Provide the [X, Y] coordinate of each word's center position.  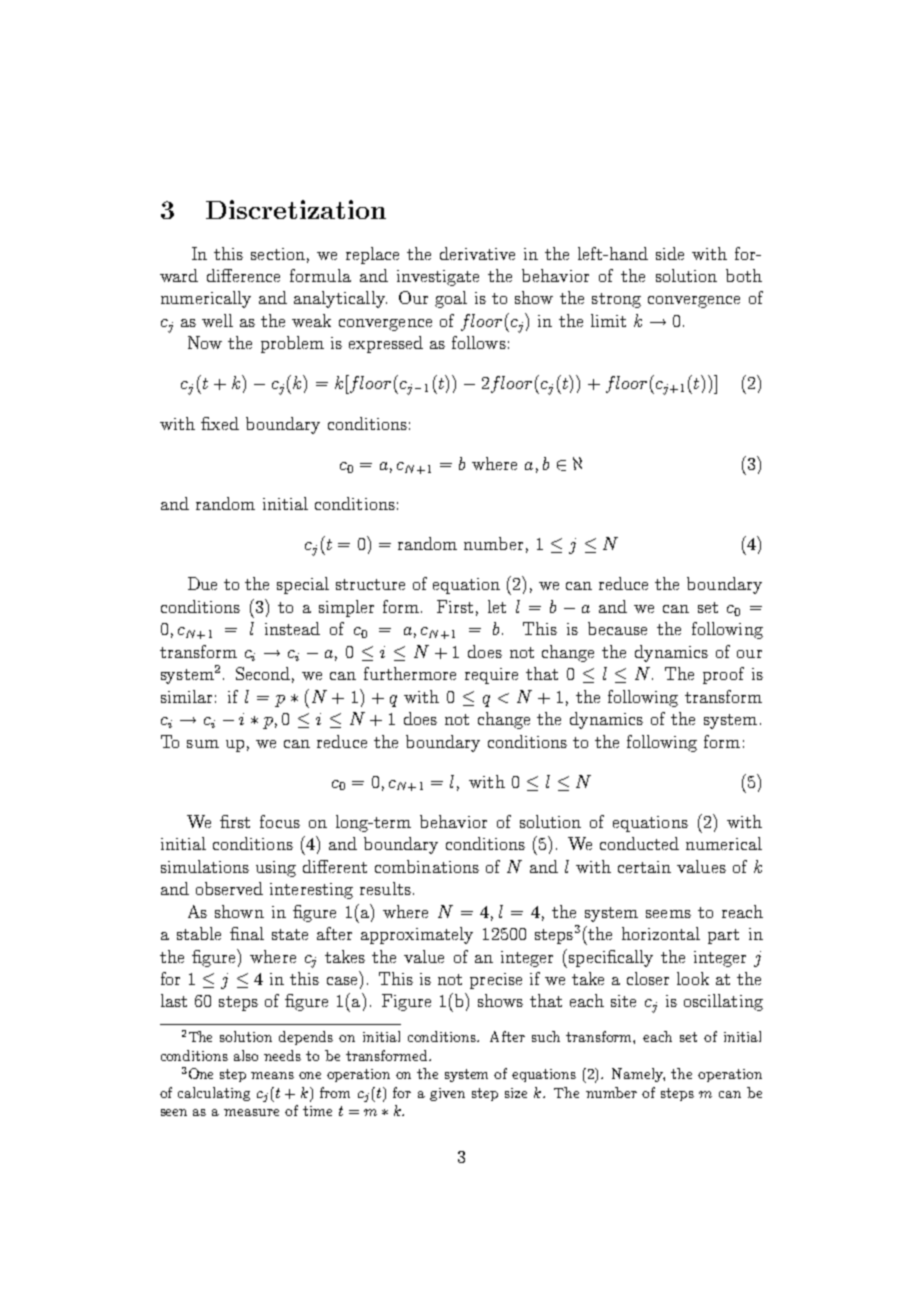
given [447, 1094]
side [670, 253]
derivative [477, 253]
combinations [427, 866]
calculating [214, 1094]
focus [280, 821]
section [278, 254]
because [617, 628]
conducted [639, 843]
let [497, 606]
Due [202, 583]
